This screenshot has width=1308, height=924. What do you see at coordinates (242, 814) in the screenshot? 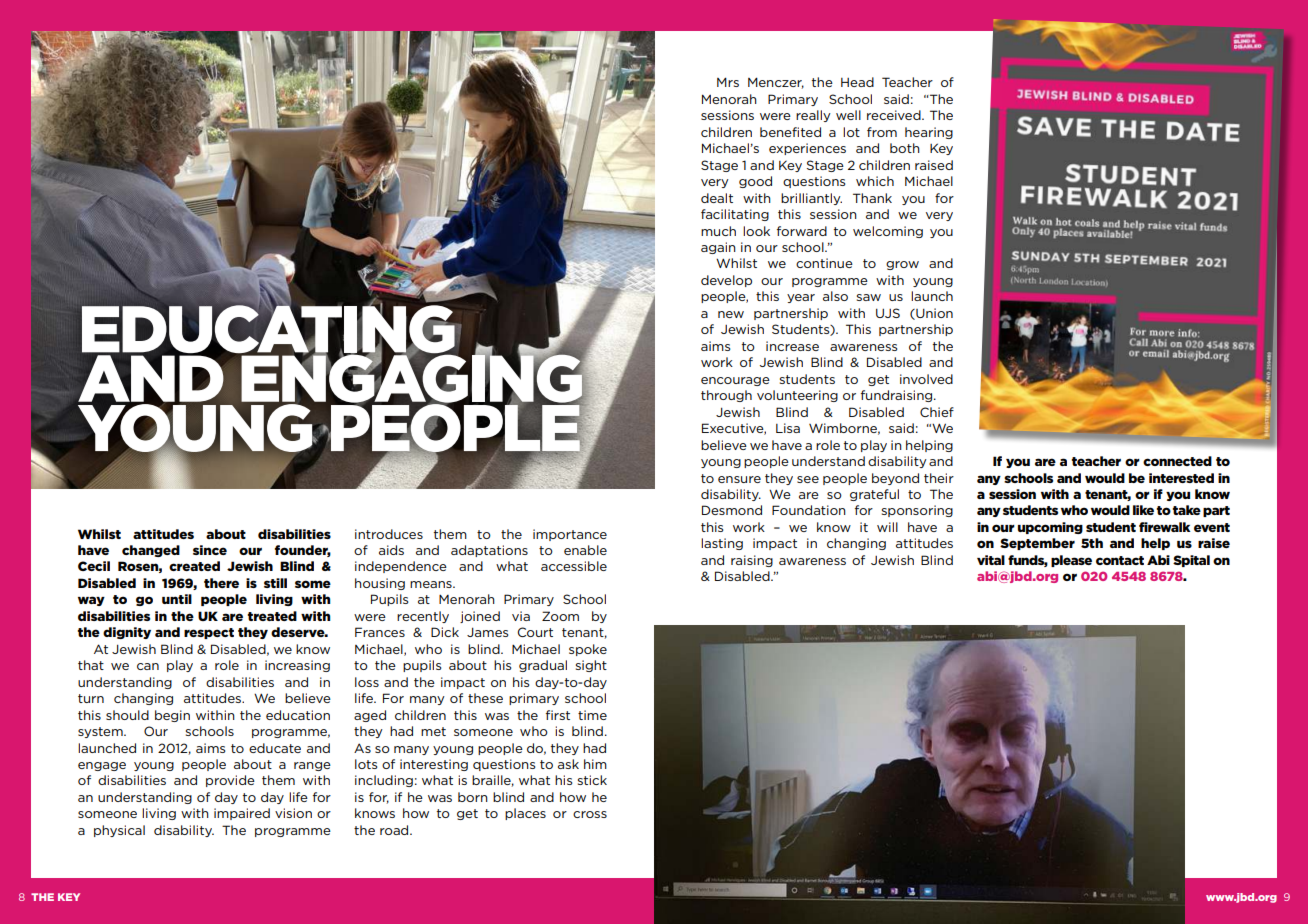
I see `impaired` at bounding box center [242, 814].
